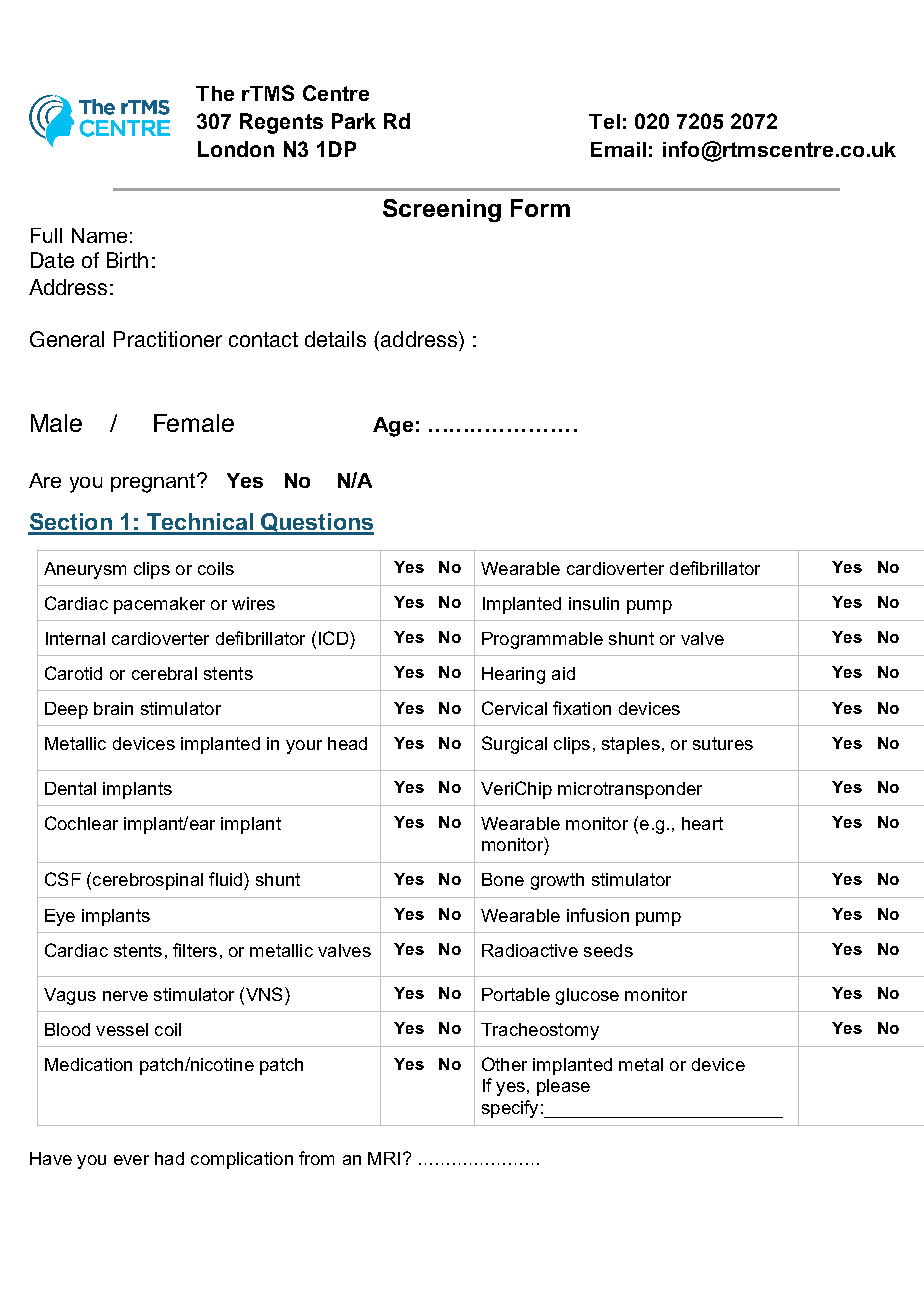 The width and height of the image is (924, 1308). Describe the element at coordinates (618, 149) in the image. I see `Email` at that location.
